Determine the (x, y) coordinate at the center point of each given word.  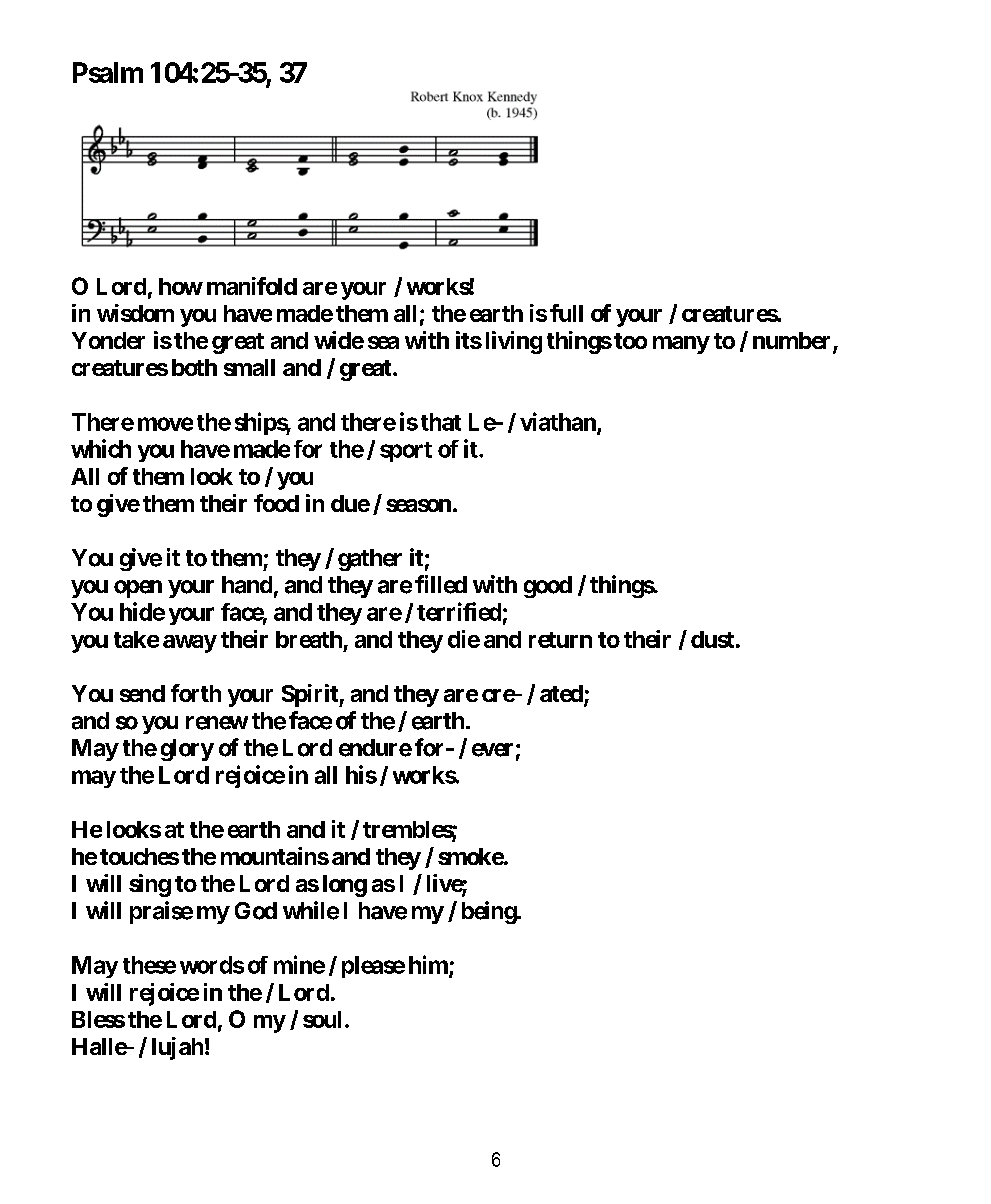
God (256, 911)
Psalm (108, 72)
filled (441, 584)
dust (712, 639)
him (429, 965)
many (681, 345)
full (566, 313)
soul (322, 1019)
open (138, 589)
